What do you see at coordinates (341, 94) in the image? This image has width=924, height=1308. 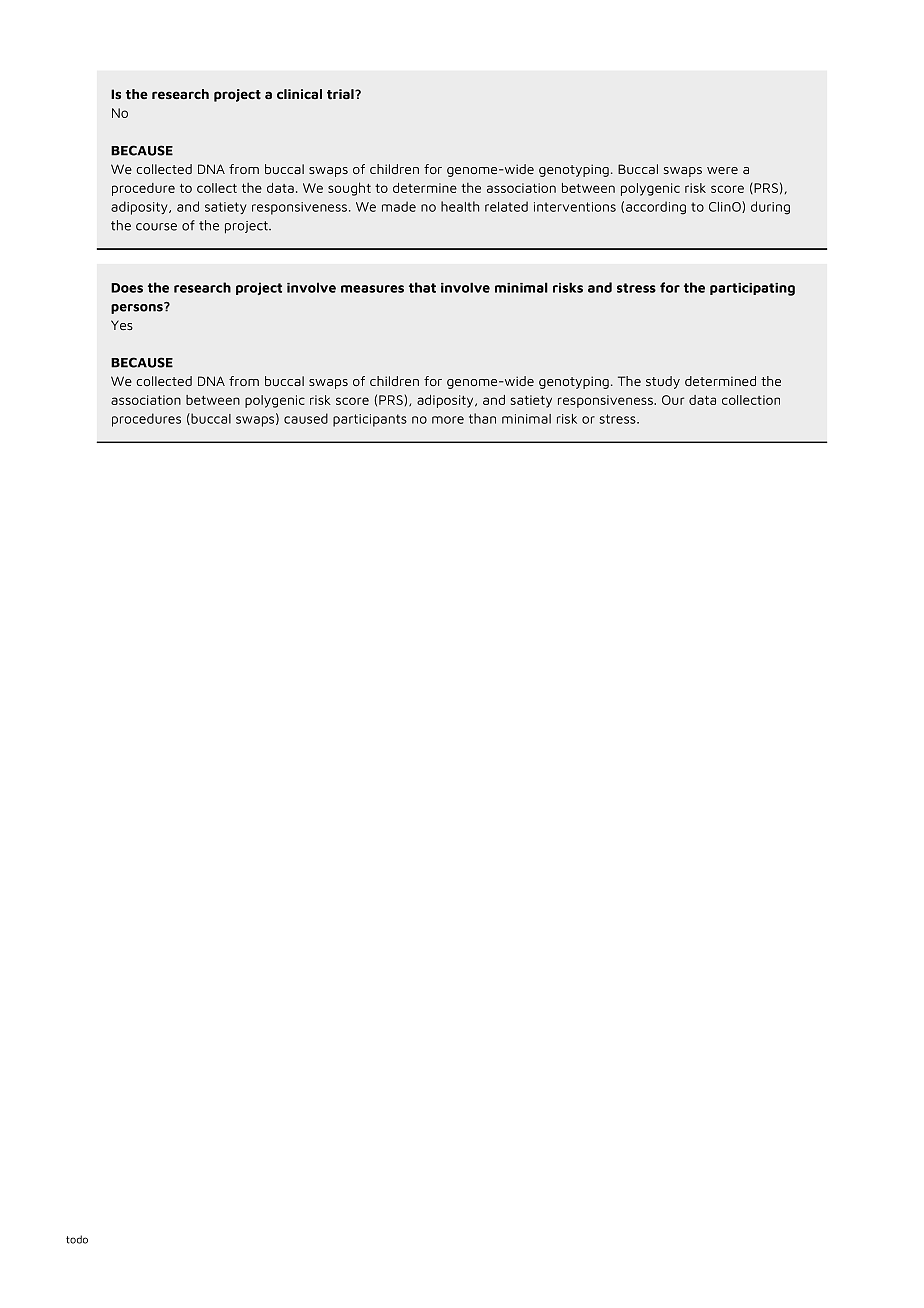 I see `trial` at bounding box center [341, 94].
